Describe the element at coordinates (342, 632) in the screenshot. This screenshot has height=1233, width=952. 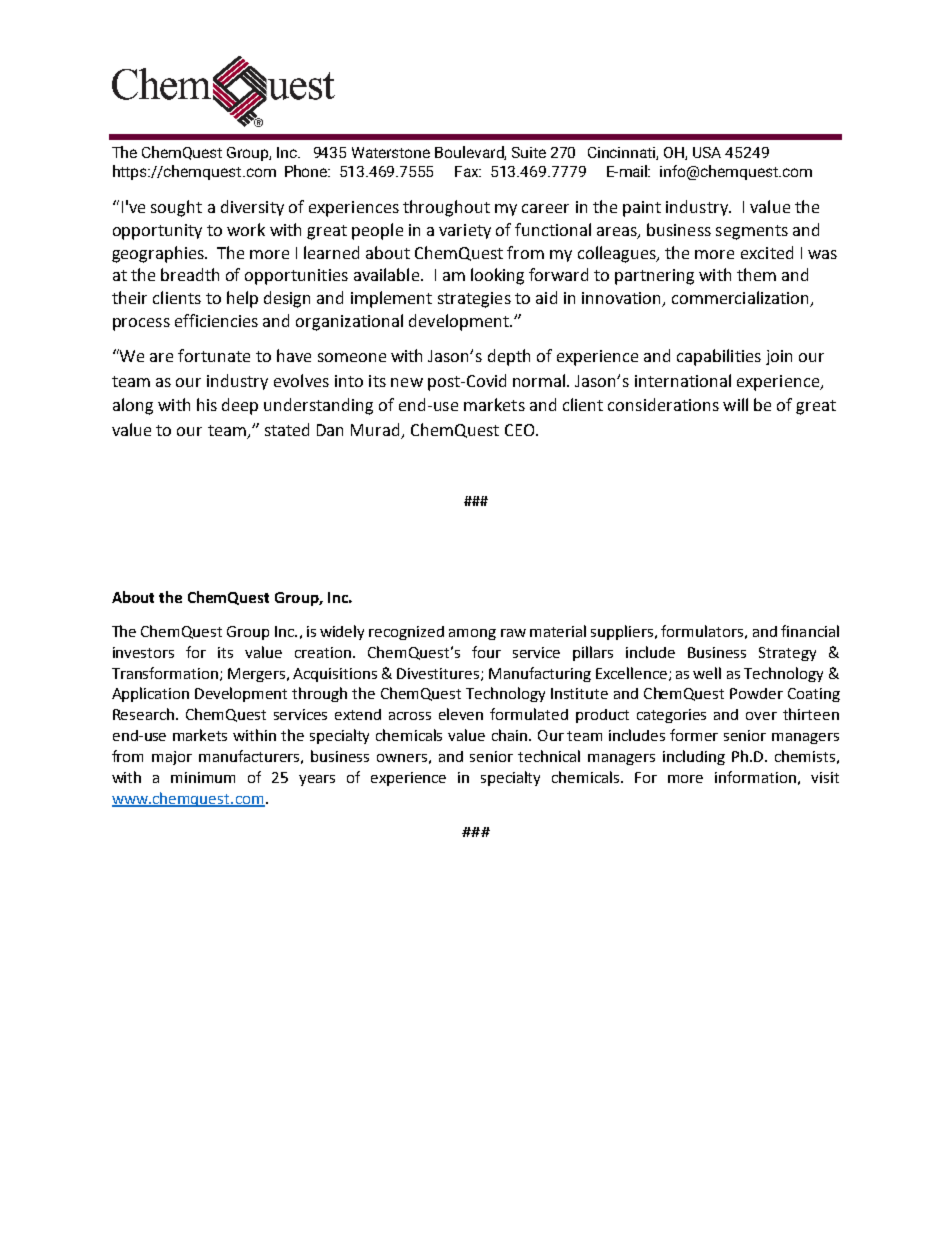
I see `widely` at that location.
